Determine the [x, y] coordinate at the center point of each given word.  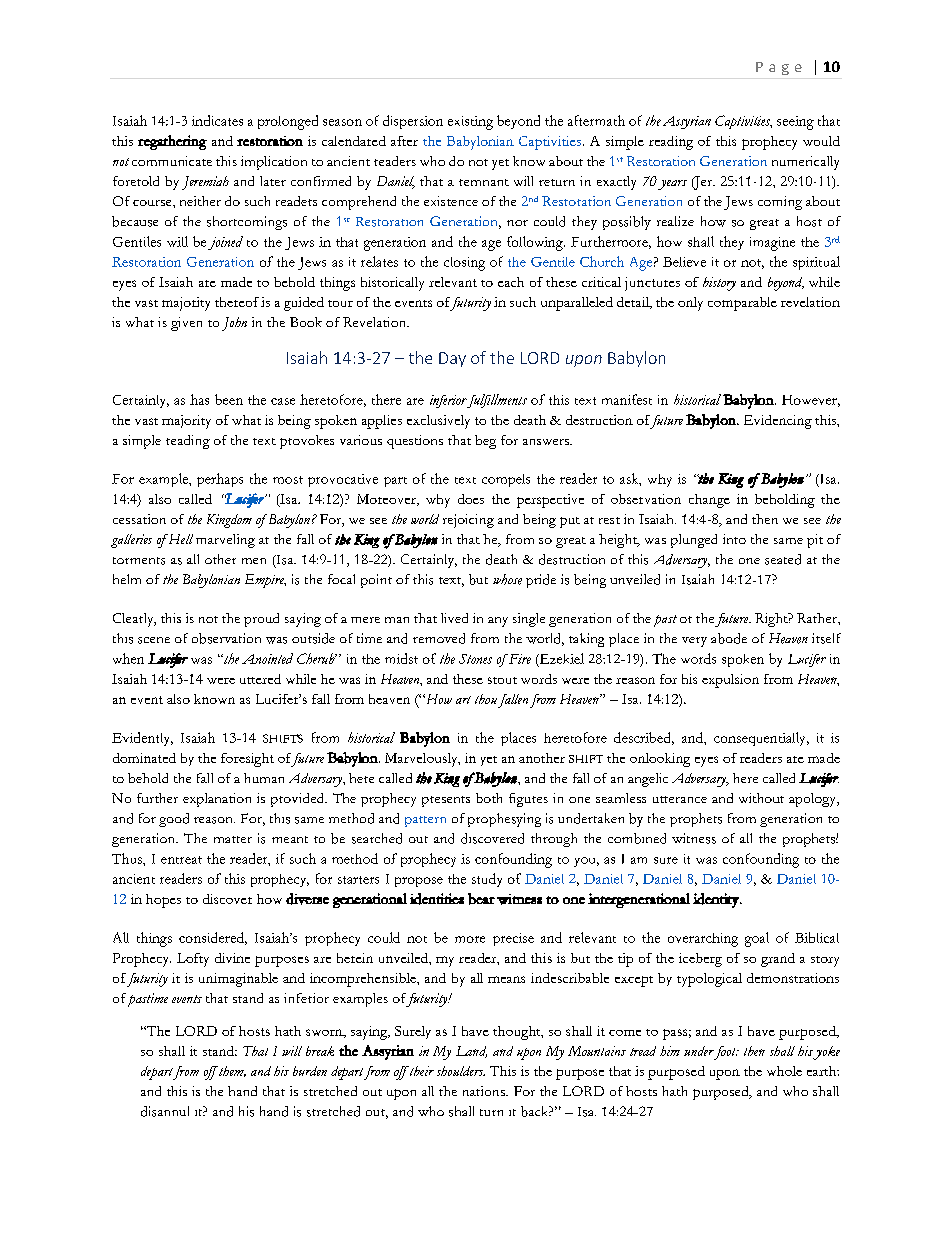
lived [454, 618]
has [199, 399]
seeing [795, 123]
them [231, 1071]
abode [729, 638]
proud [261, 620]
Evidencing [778, 422]
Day [452, 359]
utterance [680, 799]
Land [471, 1052]
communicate [172, 161]
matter [233, 839]
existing [470, 123]
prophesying [504, 820]
